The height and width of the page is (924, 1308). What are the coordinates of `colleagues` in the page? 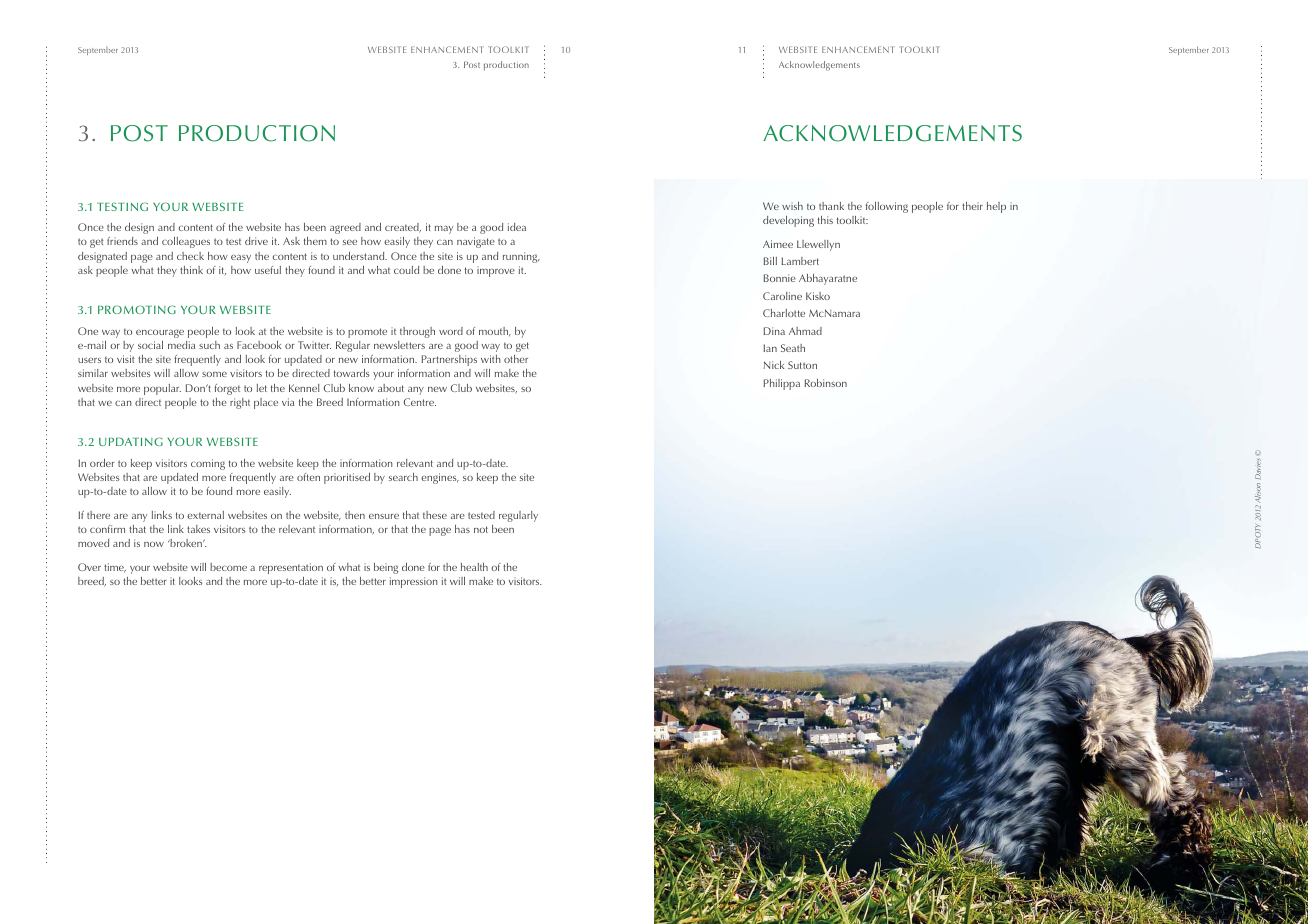 It's located at (186, 242).
